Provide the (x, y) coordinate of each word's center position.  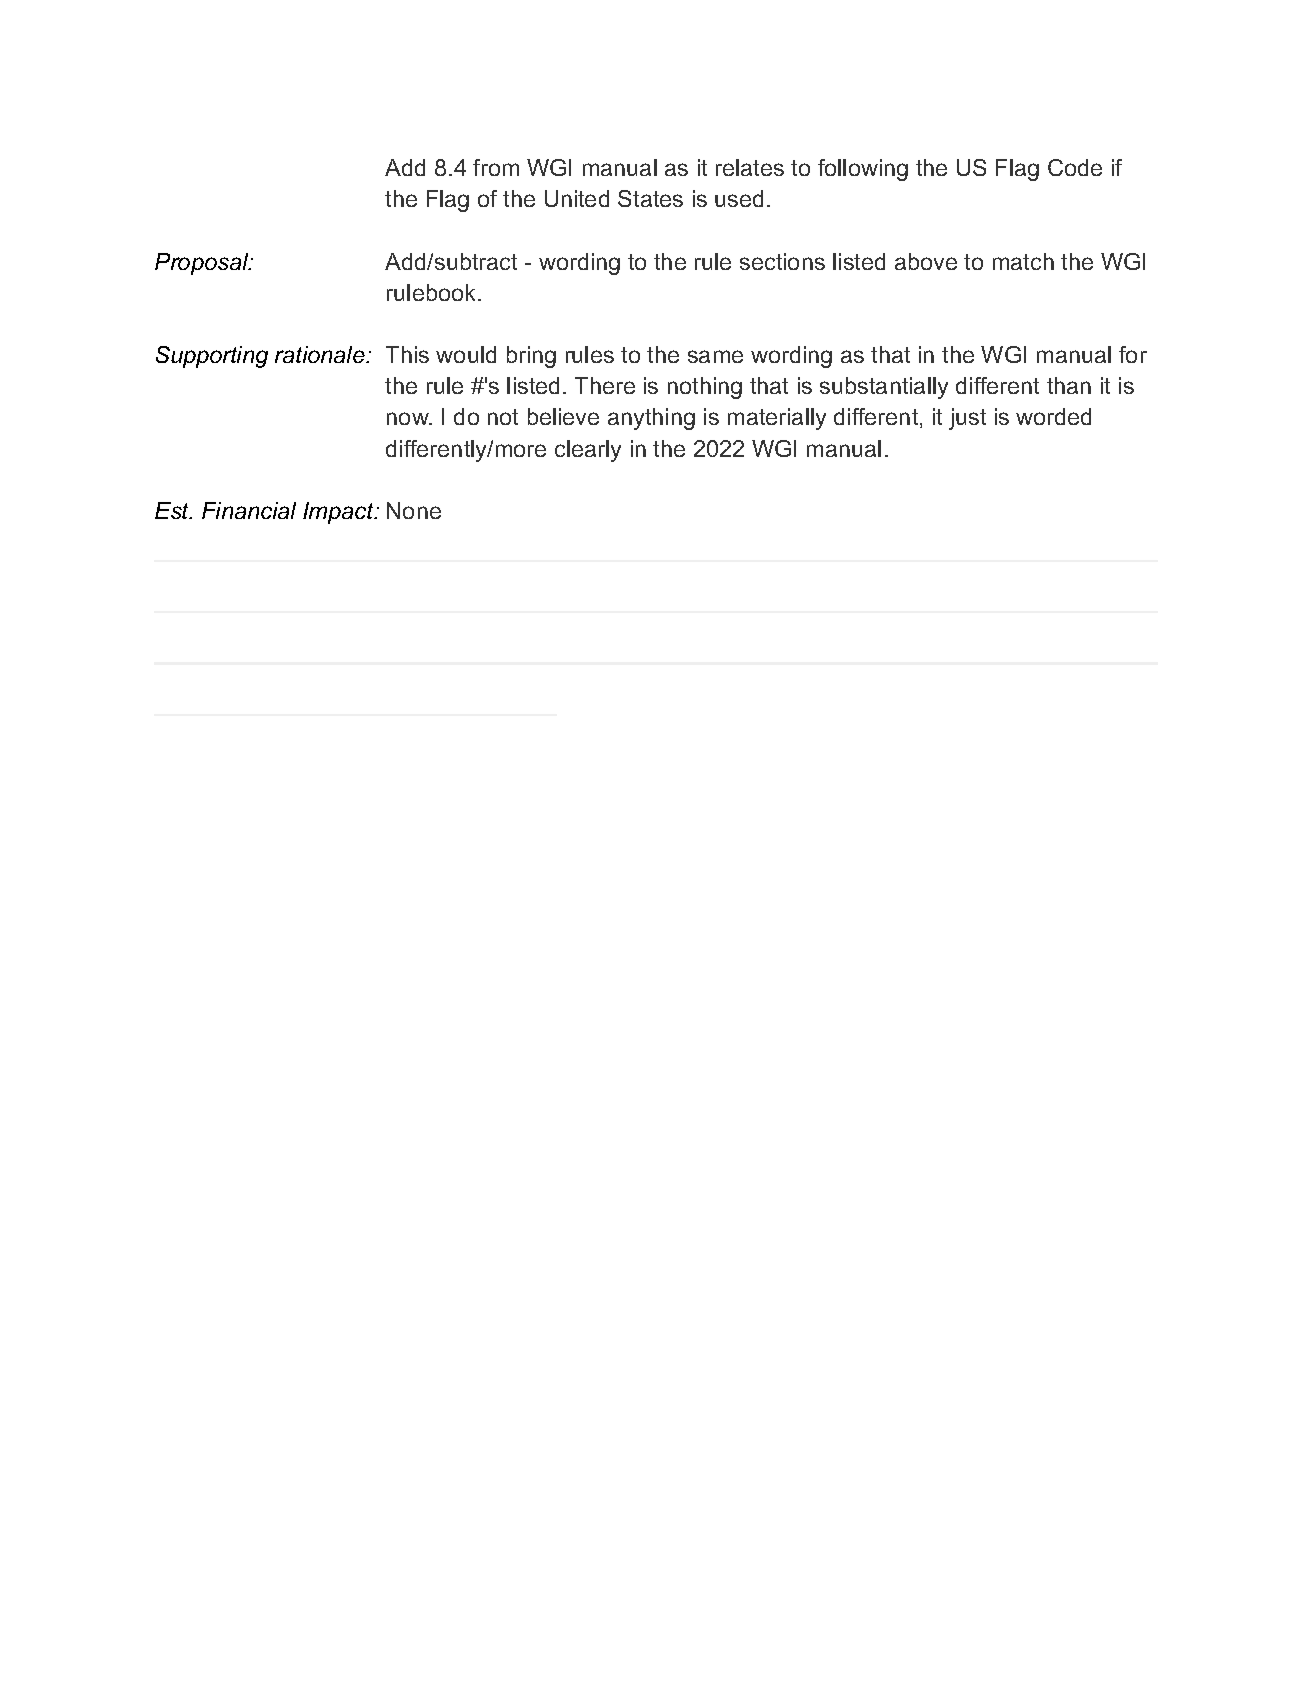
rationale (321, 354)
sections (782, 261)
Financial (249, 510)
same (715, 356)
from (496, 167)
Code (1075, 167)
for (1133, 354)
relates (750, 167)
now (409, 418)
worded (1053, 416)
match (1023, 261)
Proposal (203, 264)
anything (651, 419)
